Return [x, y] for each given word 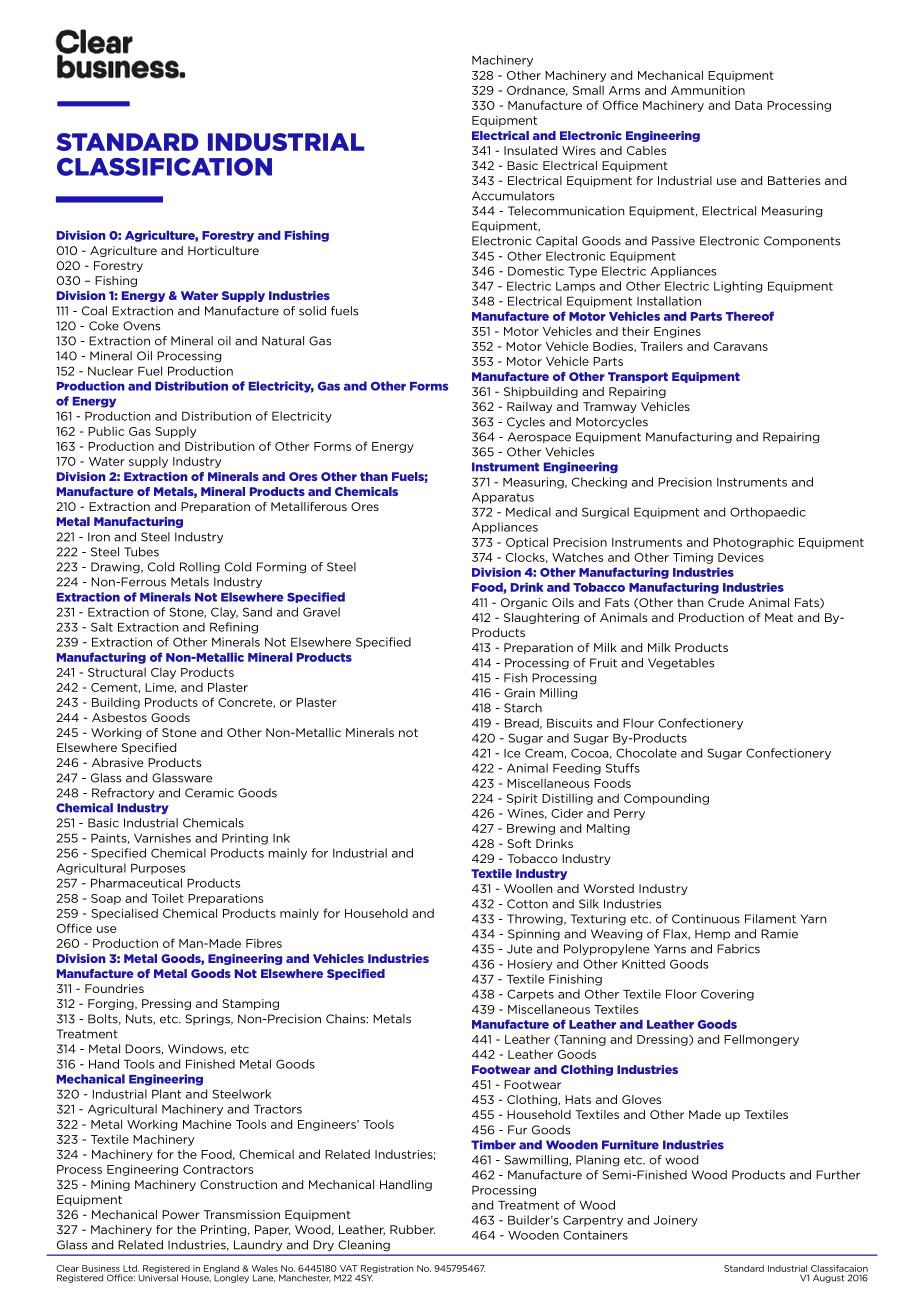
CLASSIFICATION [164, 167]
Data [748, 105]
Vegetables [681, 664]
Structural [117, 672]
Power [181, 1214]
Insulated [530, 150]
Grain [519, 693]
